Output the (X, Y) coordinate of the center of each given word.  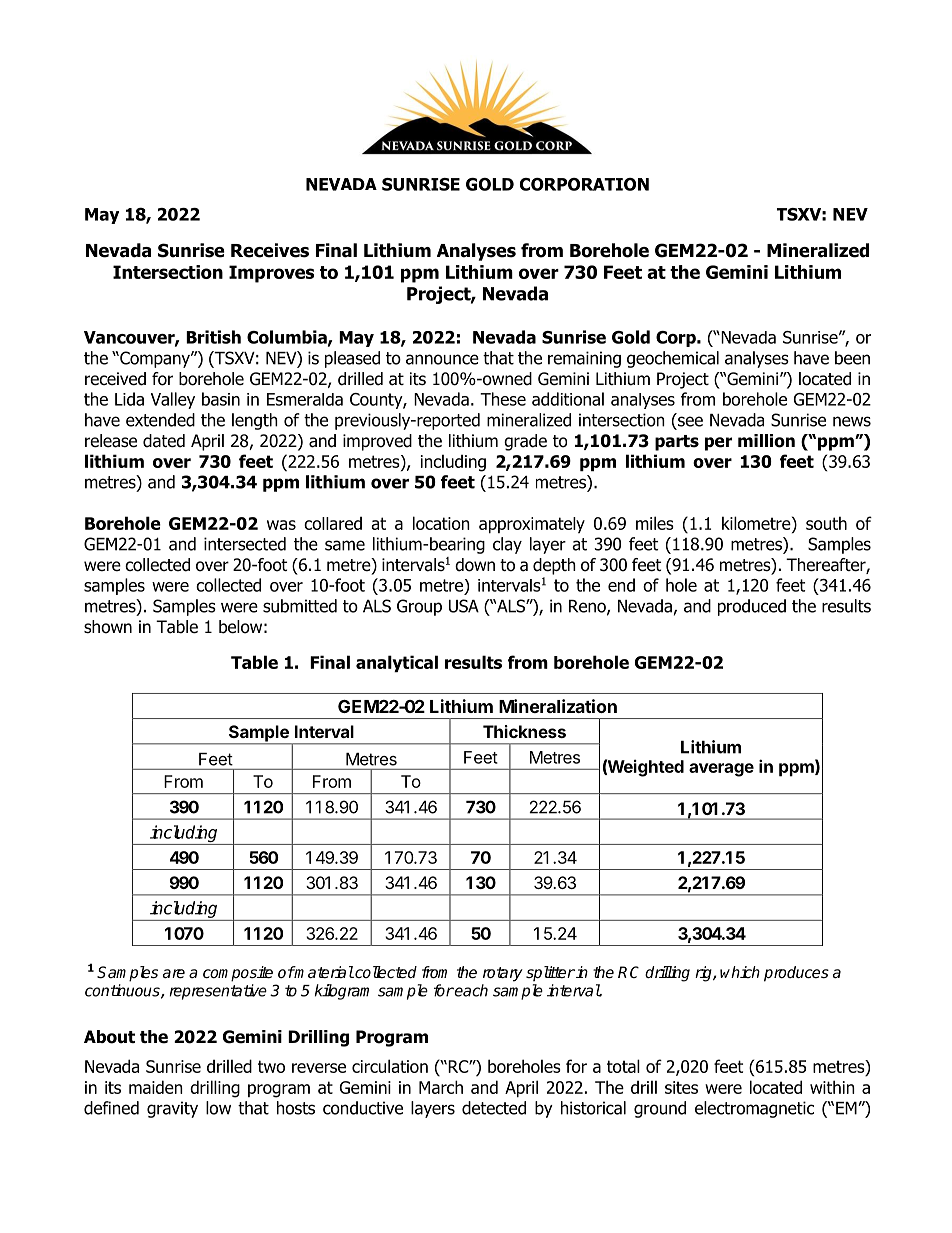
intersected (245, 544)
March (441, 1087)
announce (442, 359)
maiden (156, 1087)
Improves (271, 274)
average (721, 770)
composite (238, 974)
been (852, 358)
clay (507, 545)
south (826, 523)
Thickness (524, 731)
